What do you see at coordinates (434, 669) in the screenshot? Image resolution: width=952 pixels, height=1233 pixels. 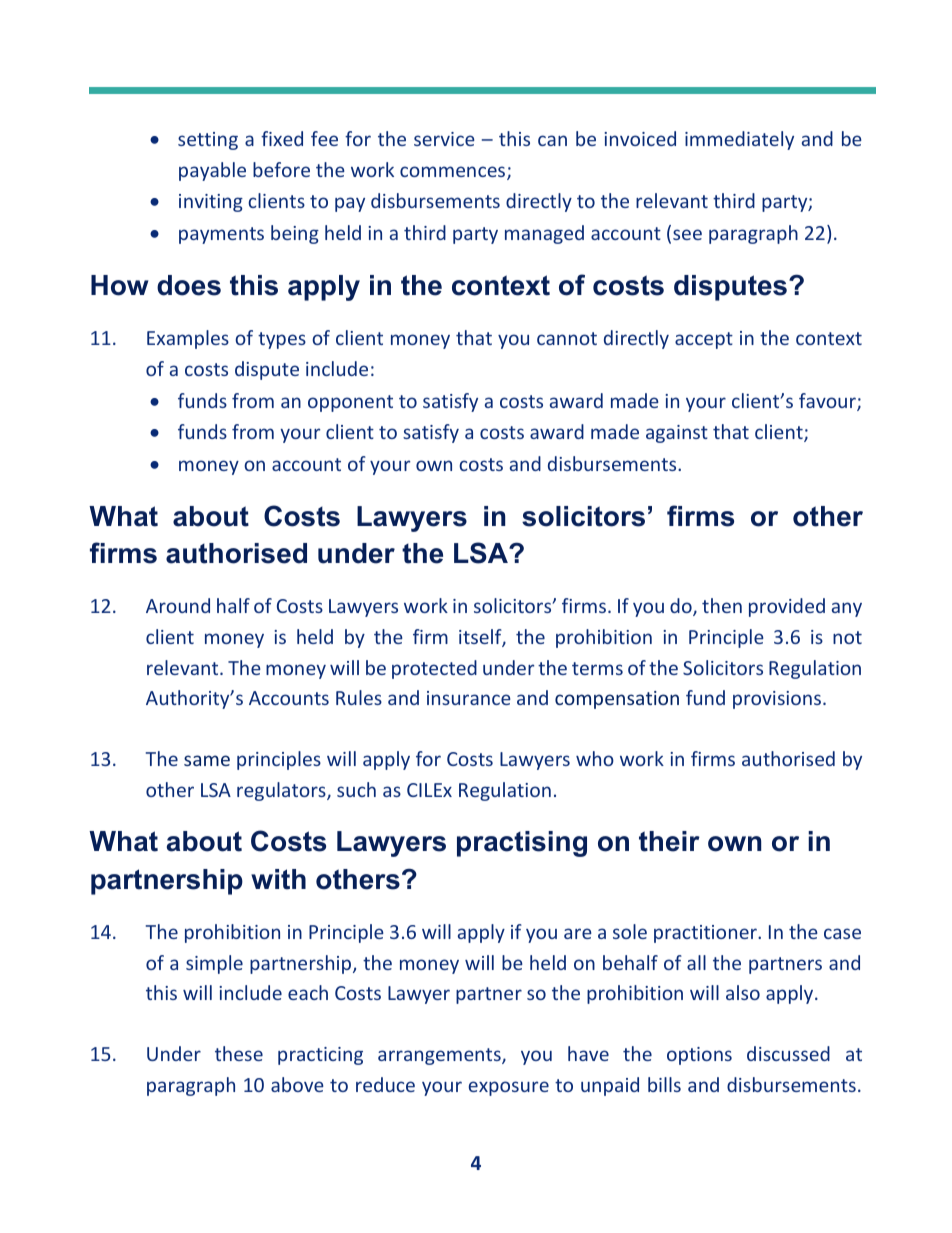 I see `protected` at bounding box center [434, 669].
